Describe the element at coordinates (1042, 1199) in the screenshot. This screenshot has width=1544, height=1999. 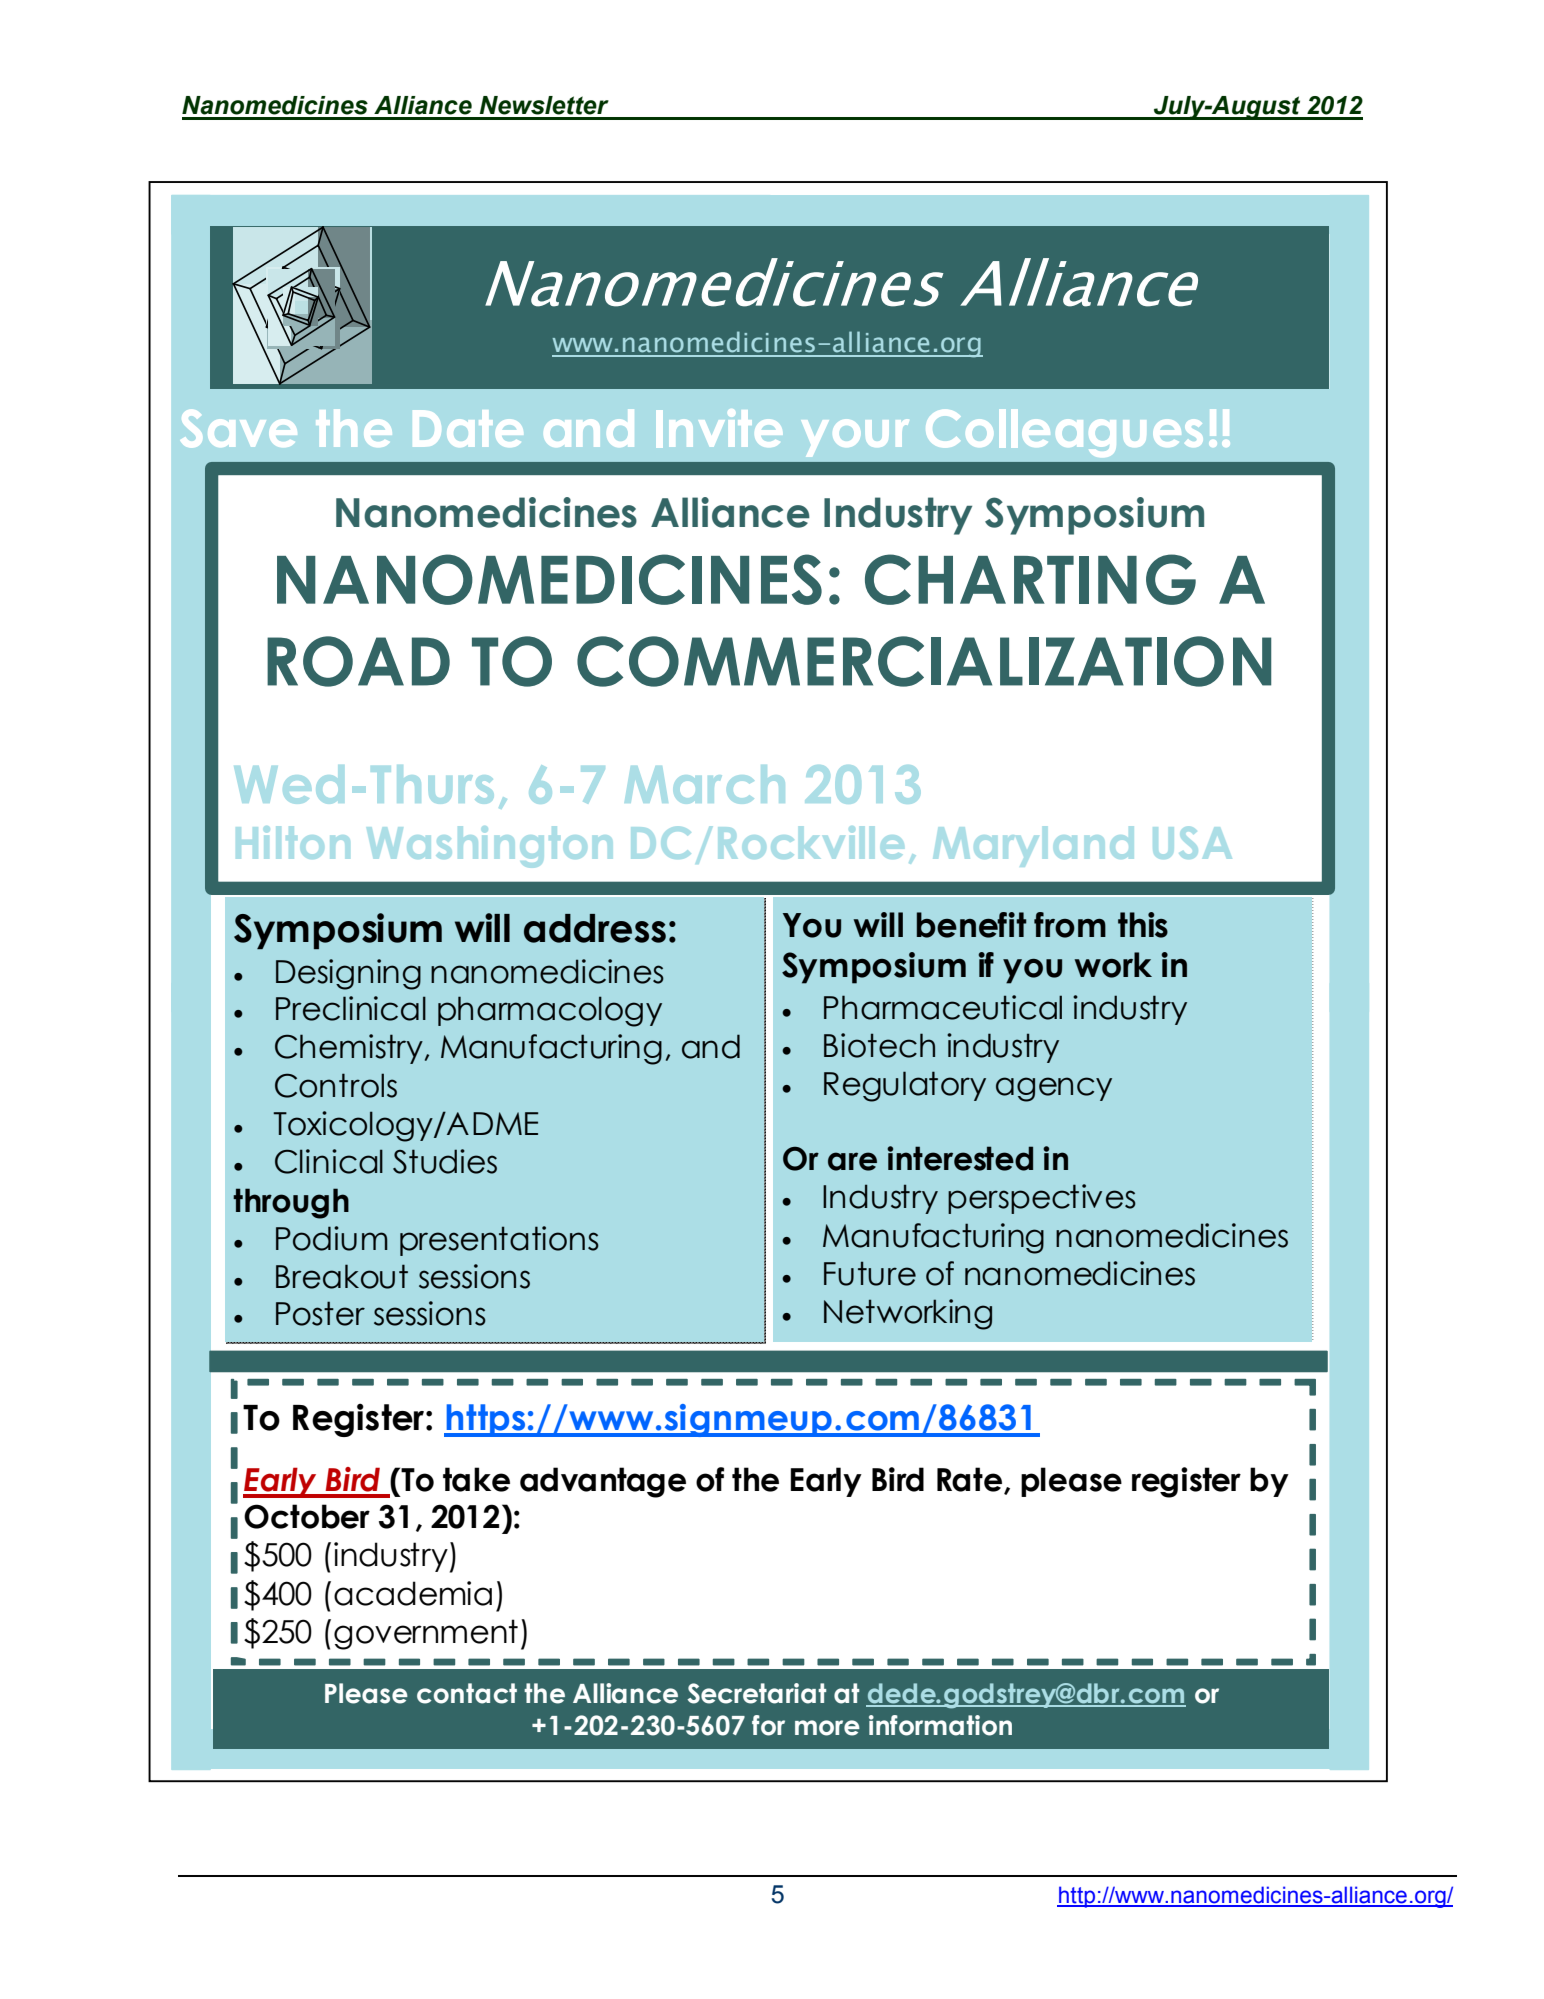
I see `perspectives` at that location.
